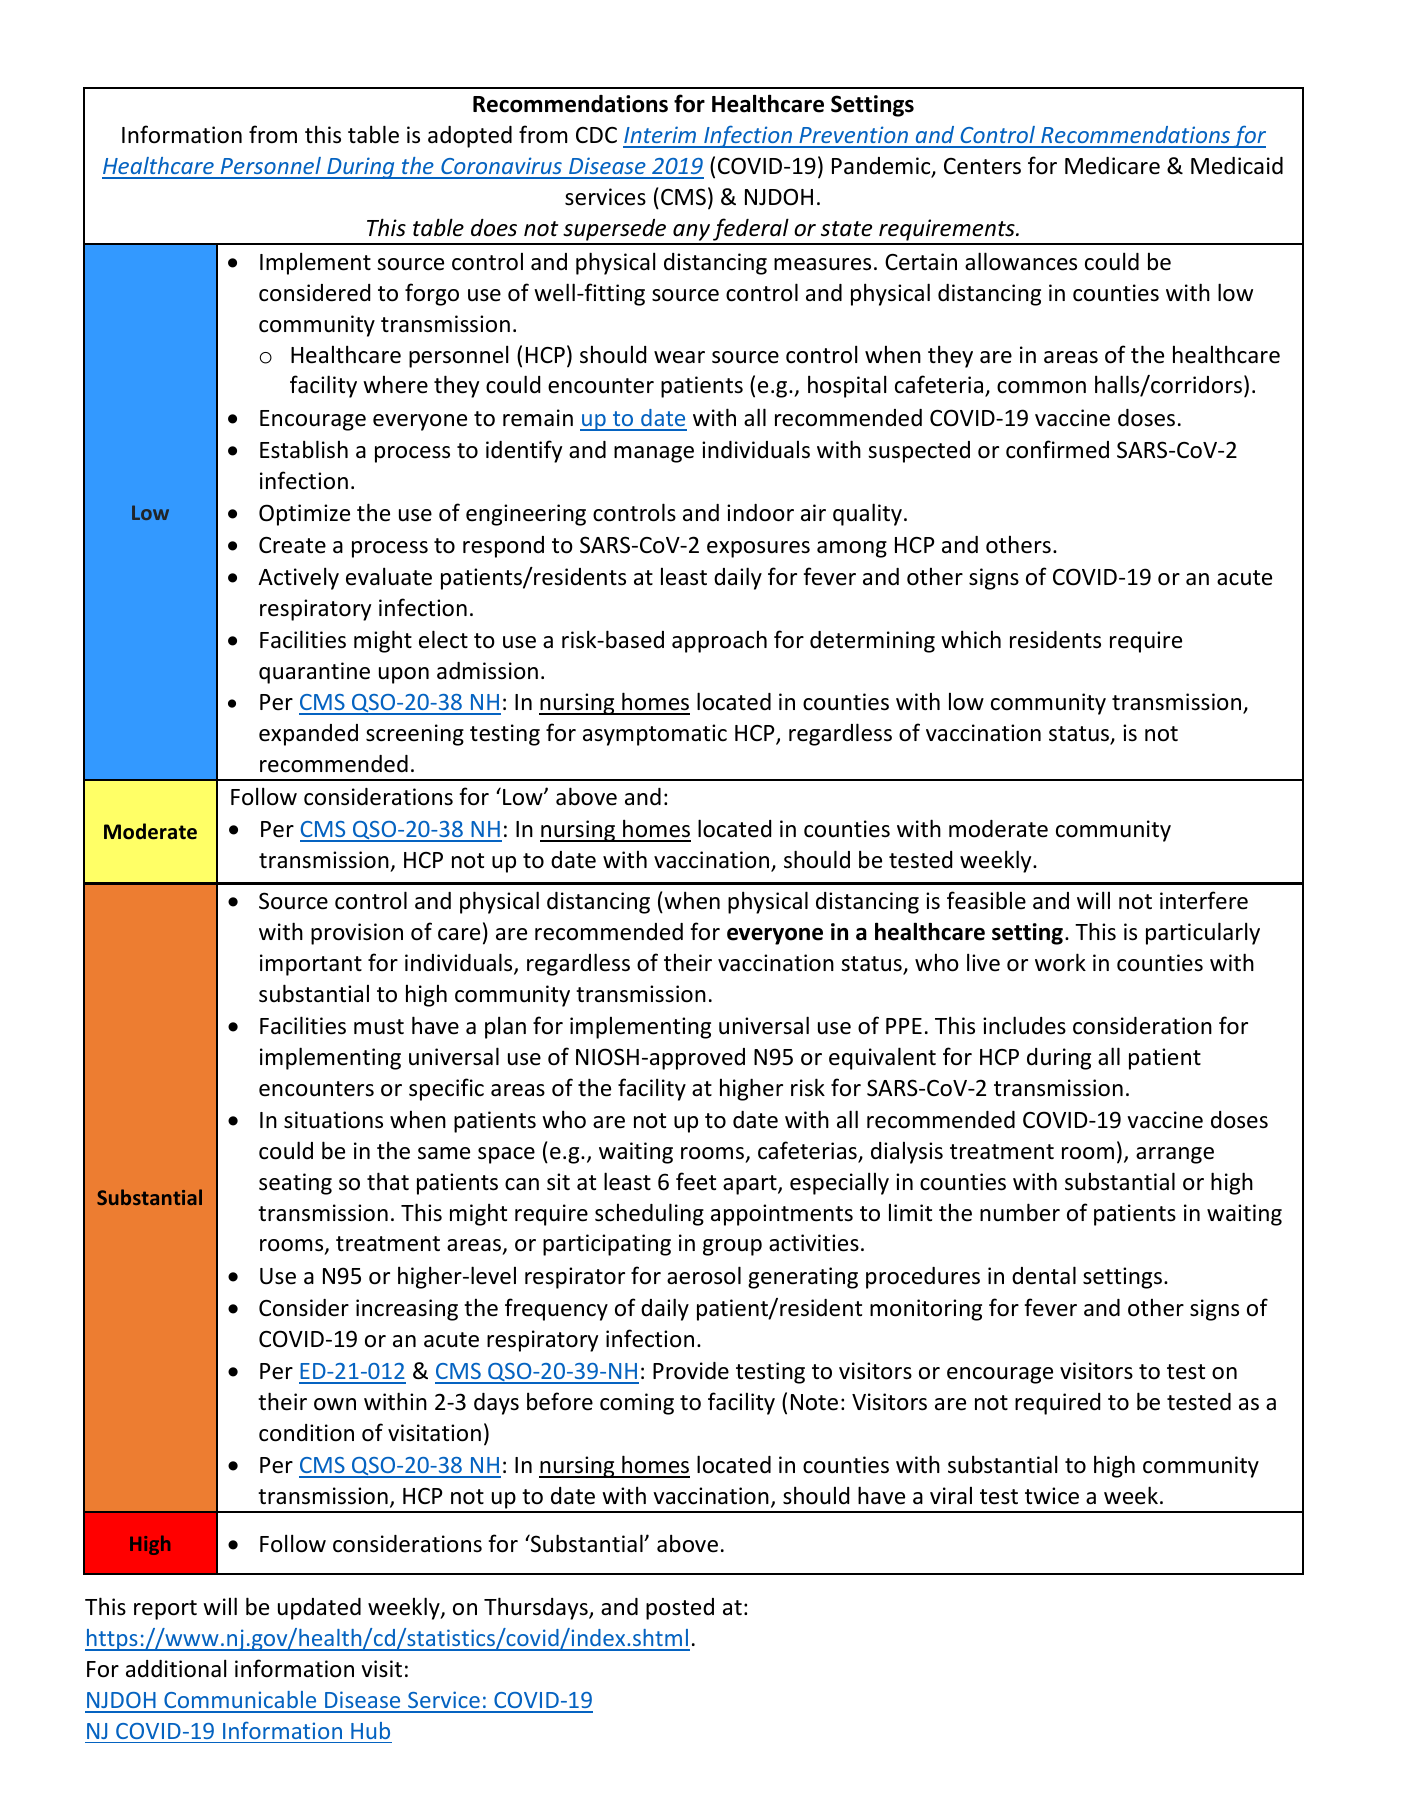 The height and width of the screenshot is (1819, 1406). I want to click on work, so click(1060, 962).
